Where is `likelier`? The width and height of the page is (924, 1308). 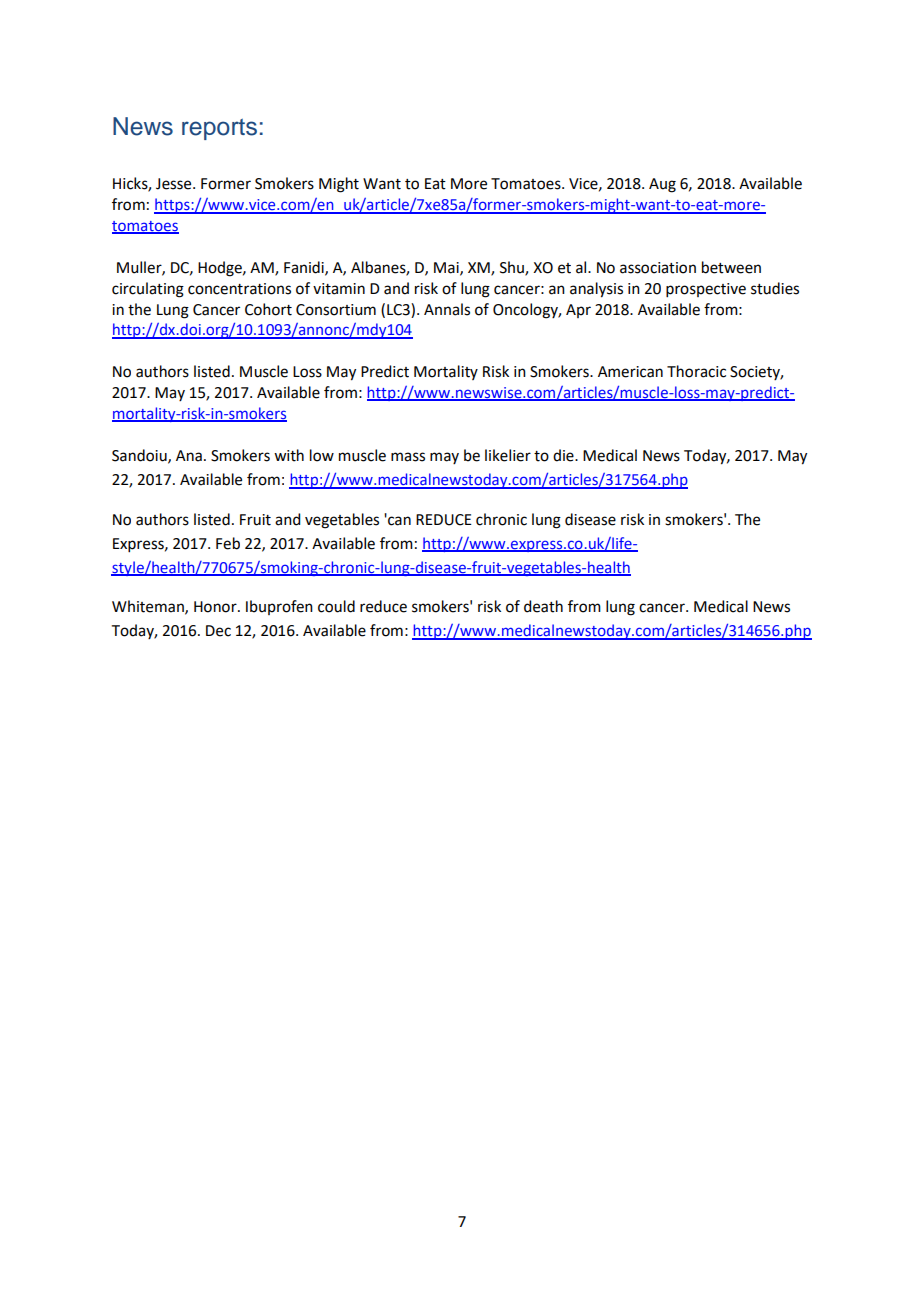
likelier is located at coordinates (508, 455).
